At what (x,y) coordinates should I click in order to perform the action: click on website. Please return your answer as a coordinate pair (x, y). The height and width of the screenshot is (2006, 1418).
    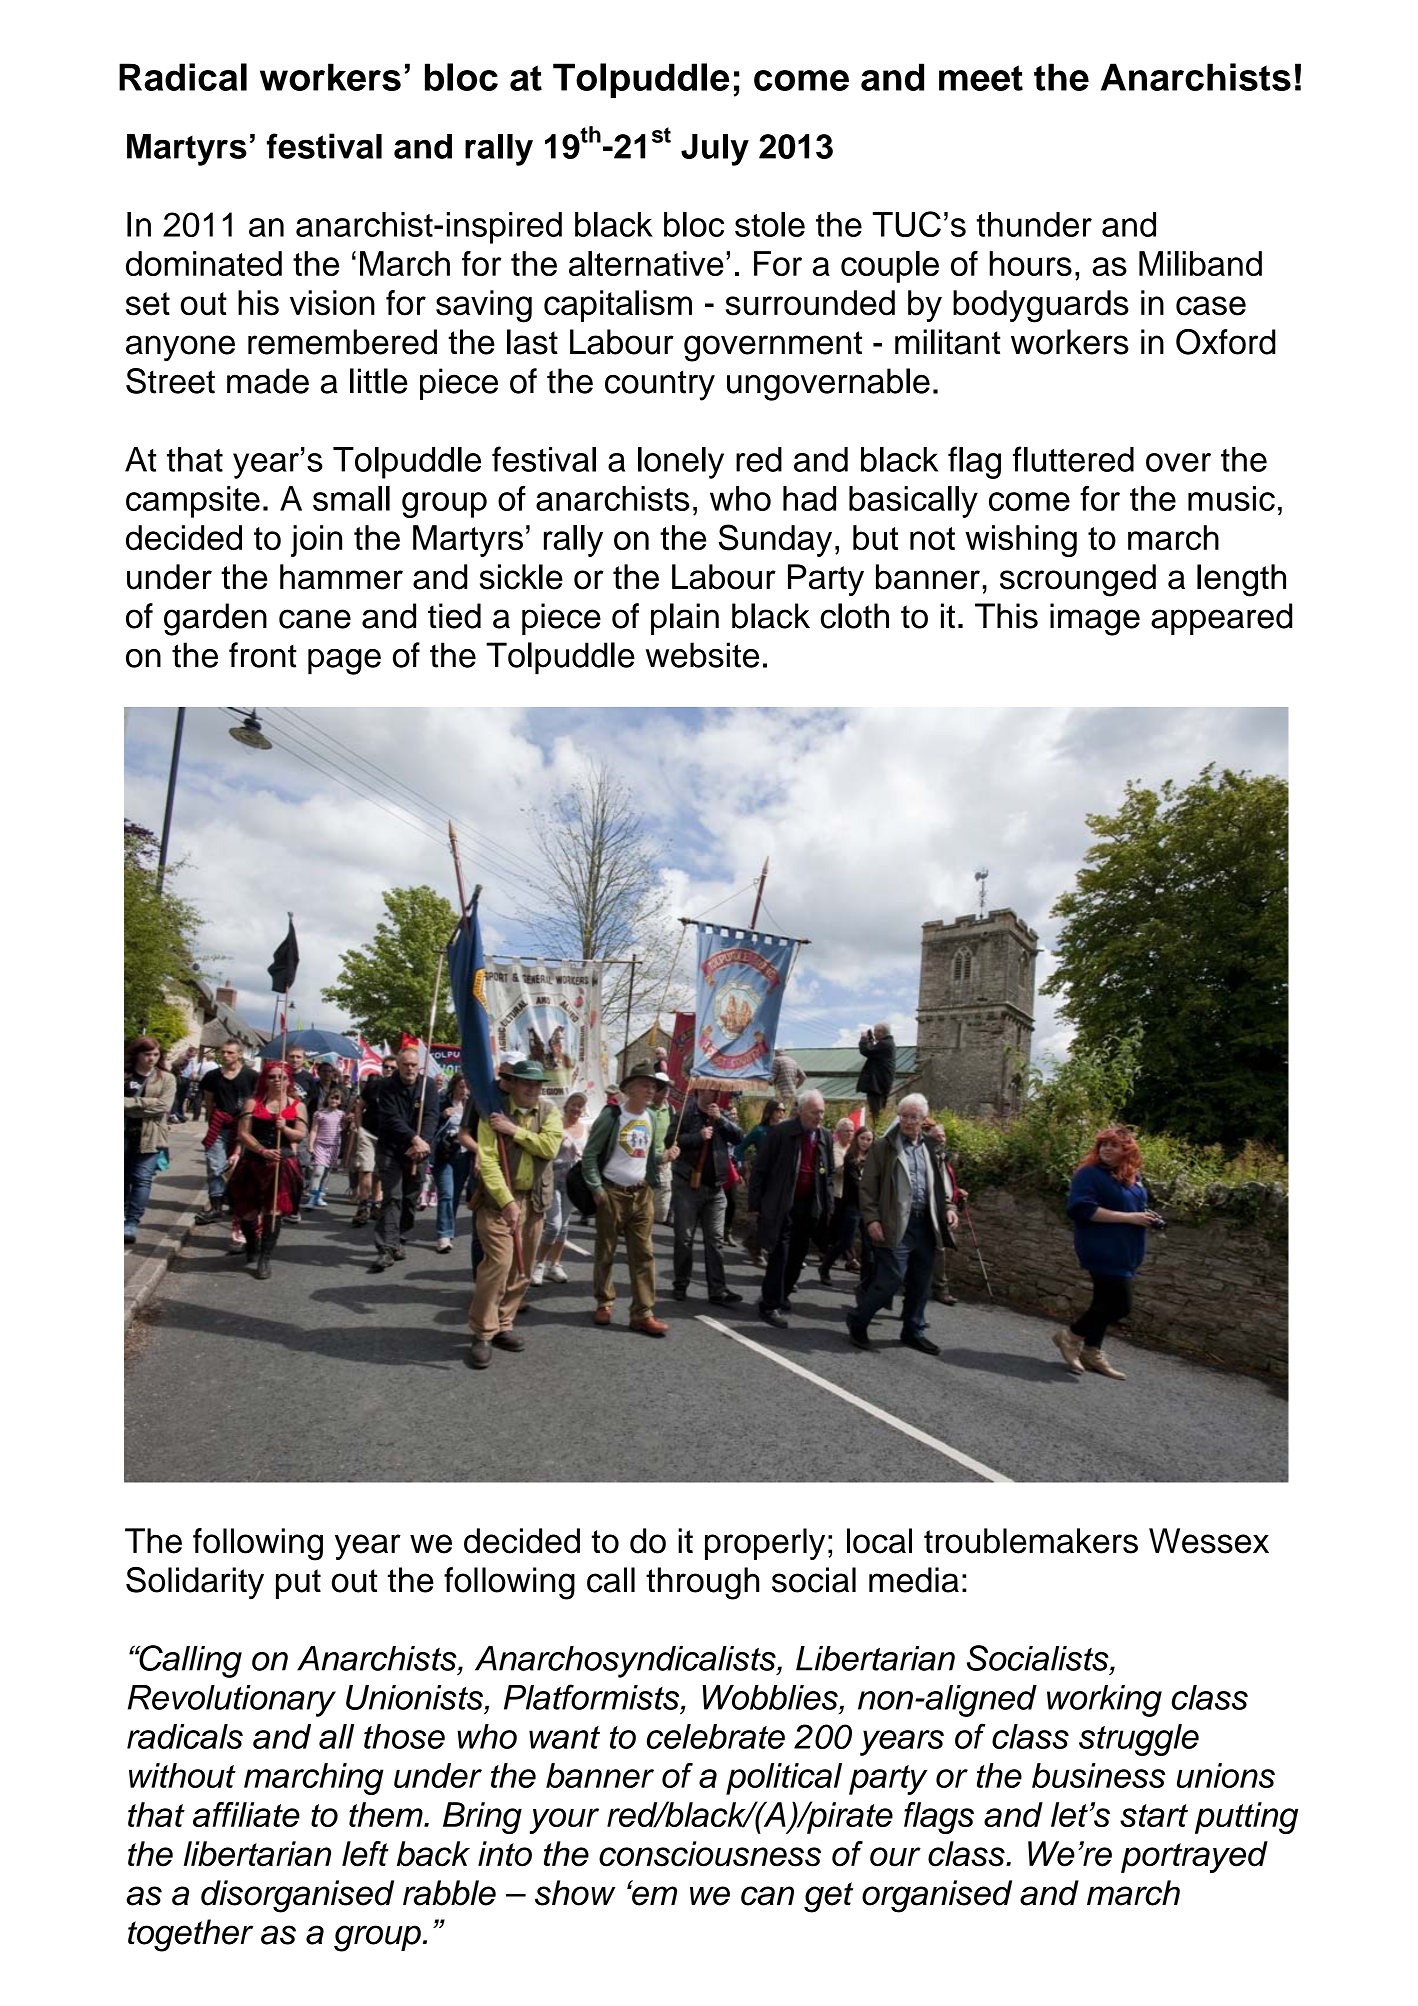
    Looking at the image, I should click on (702, 655).
